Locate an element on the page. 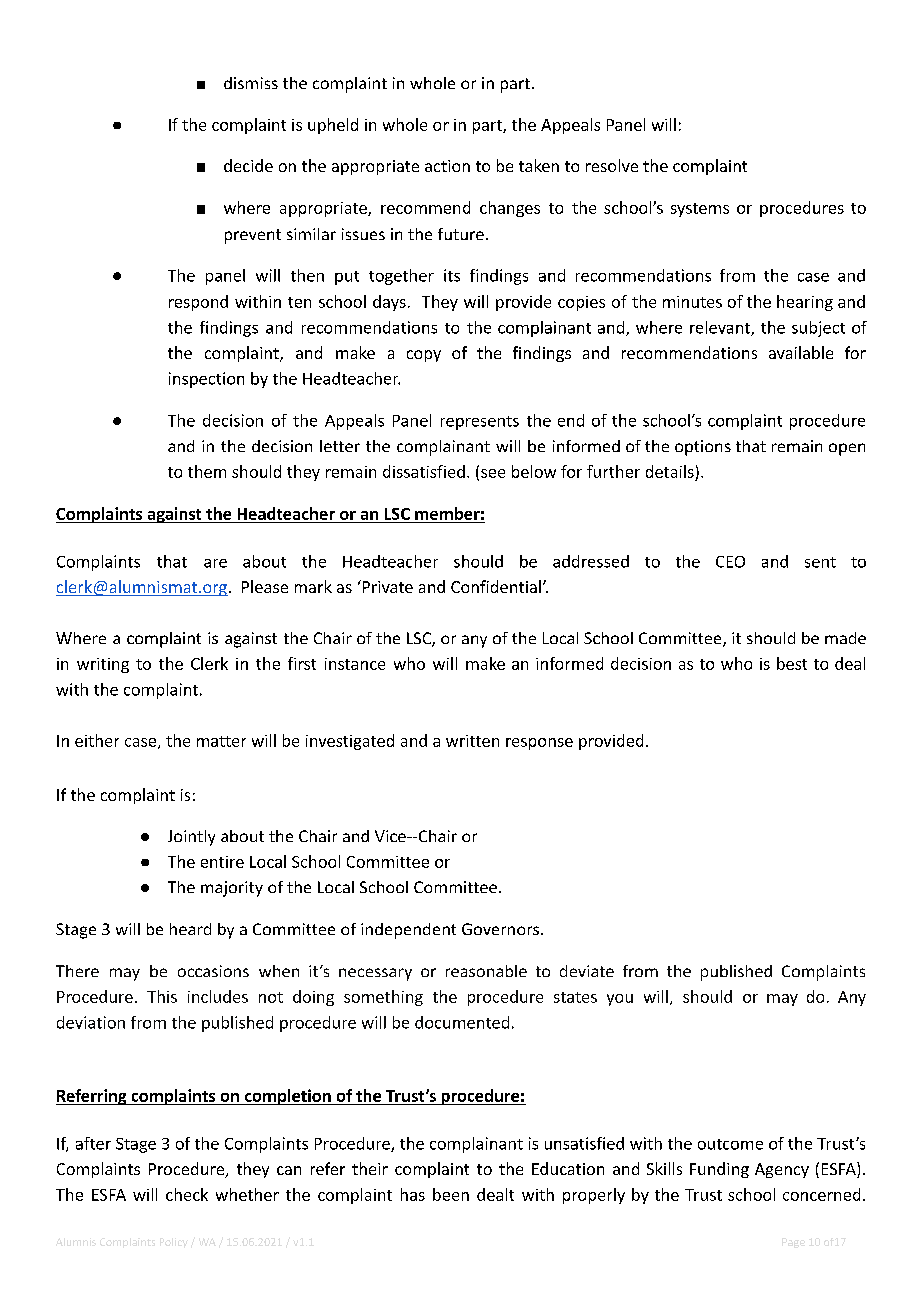  heard is located at coordinates (190, 929).
